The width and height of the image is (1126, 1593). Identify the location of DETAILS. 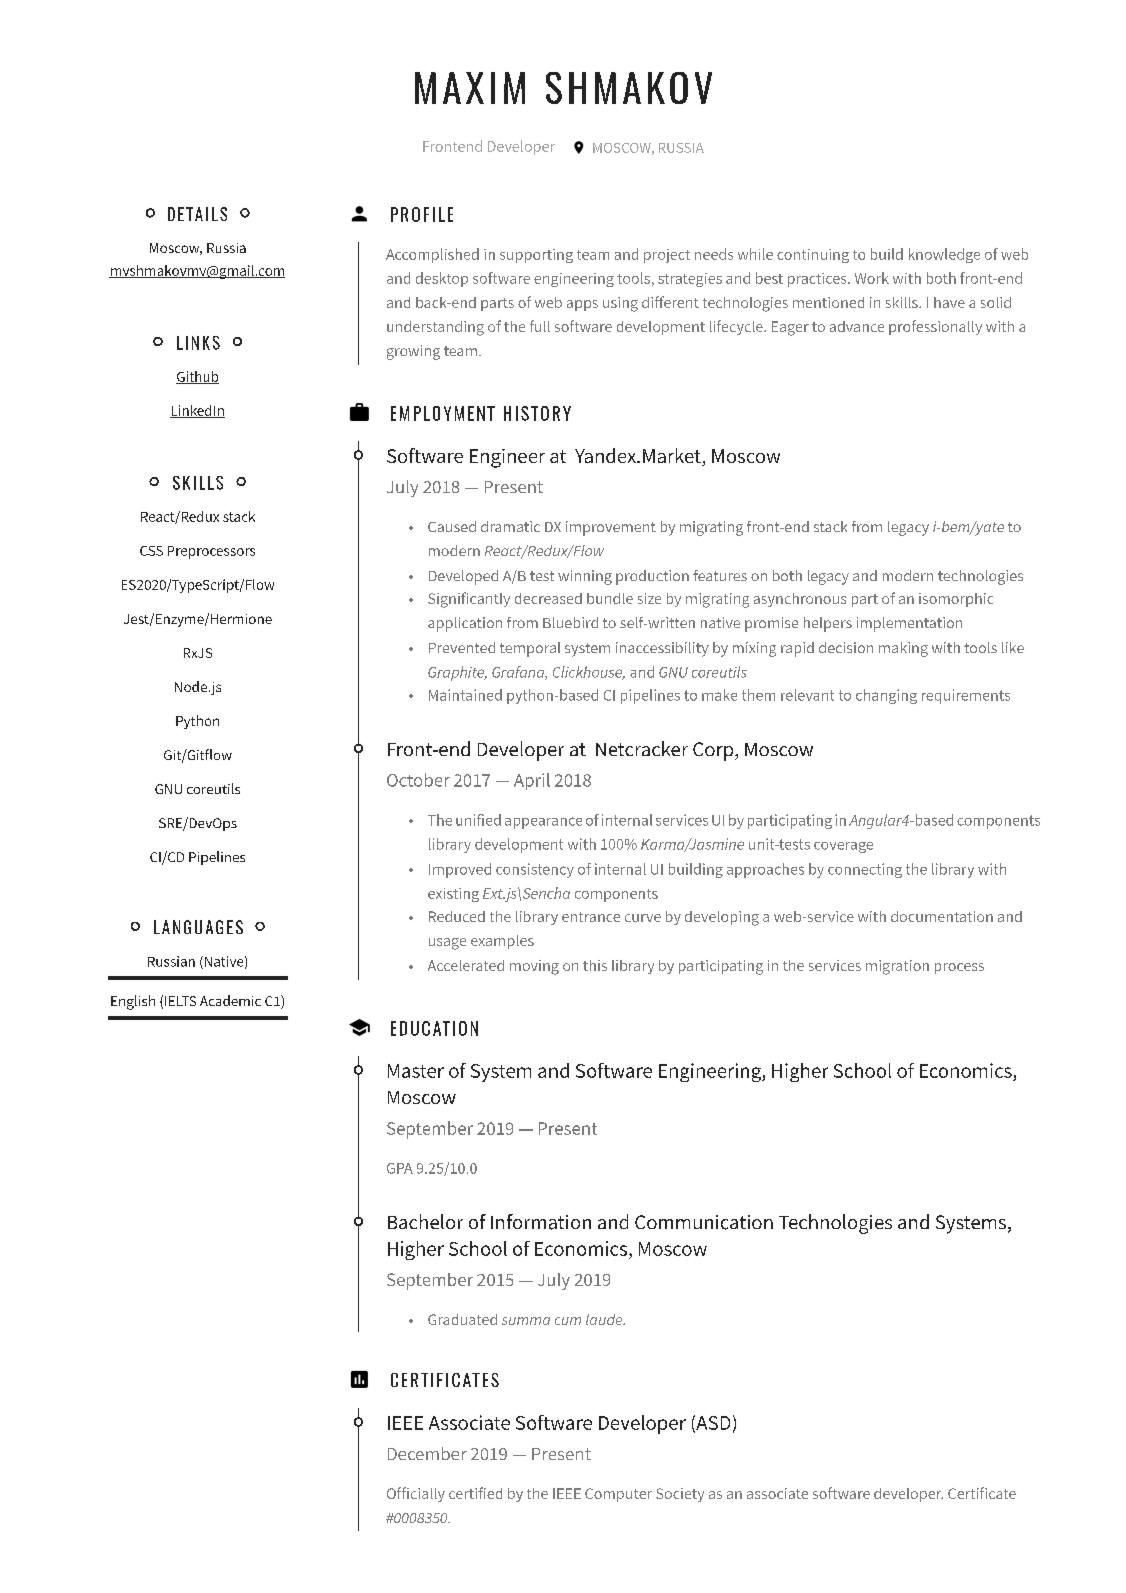
(197, 214).
